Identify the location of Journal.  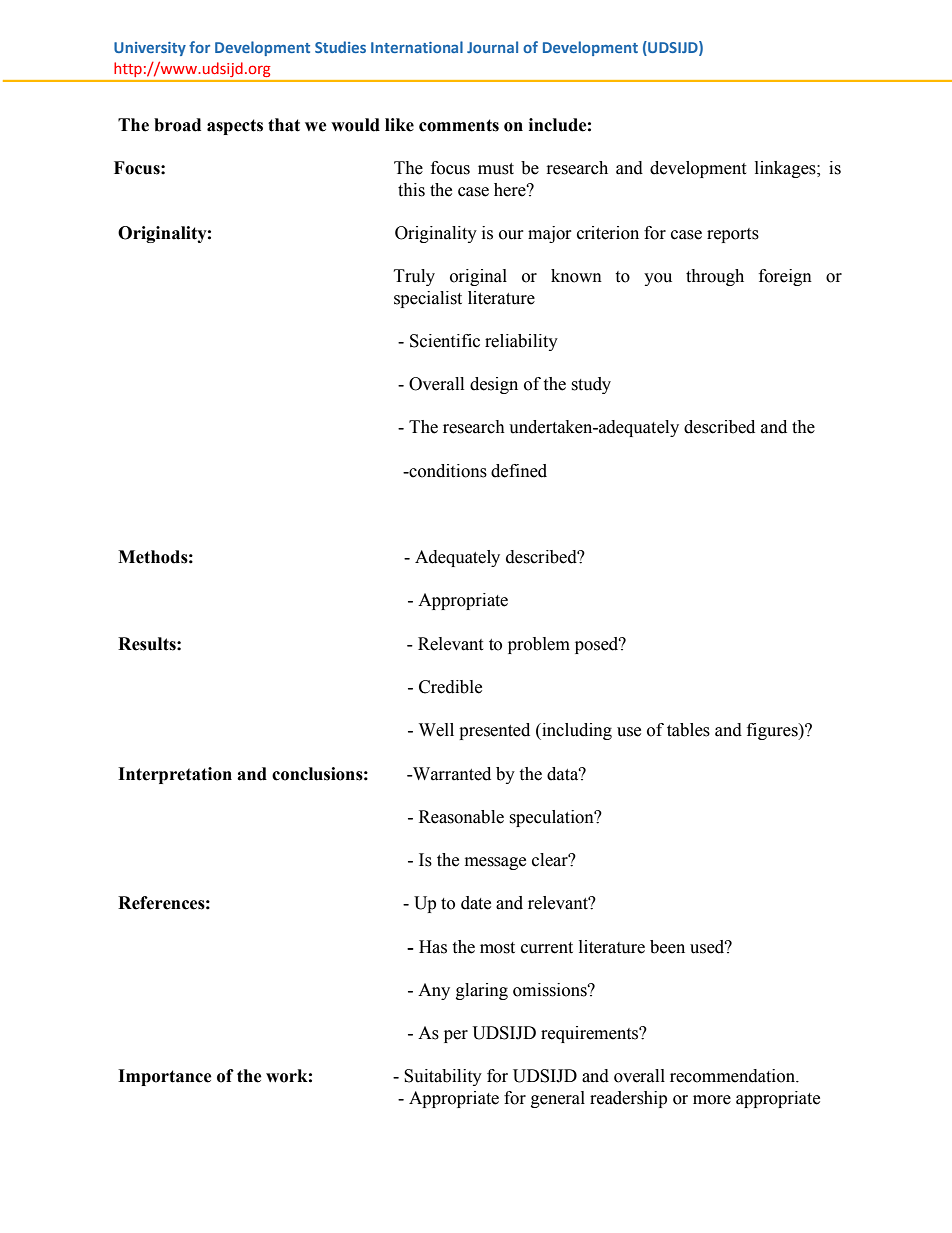
(492, 47).
